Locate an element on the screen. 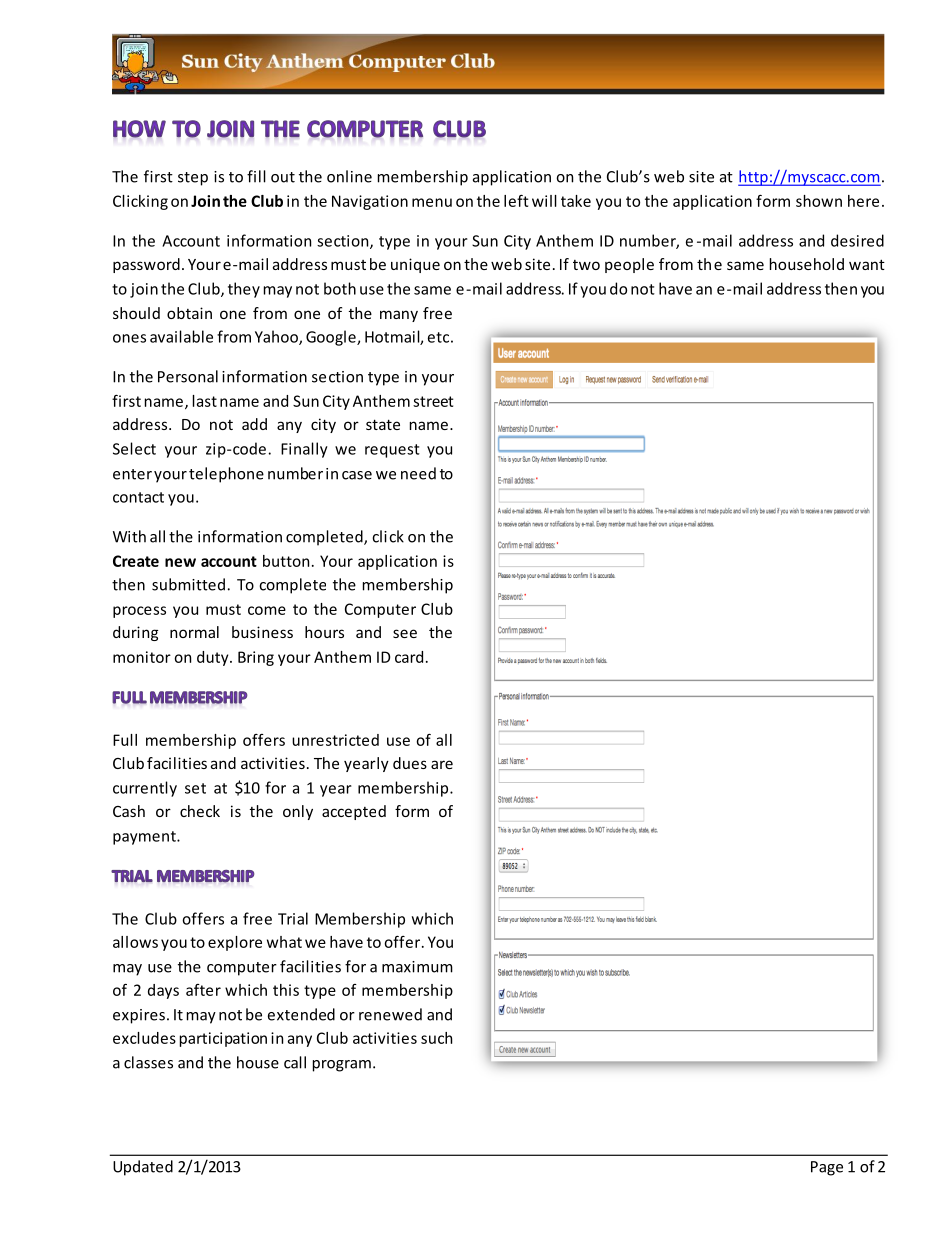 This screenshot has width=952, height=1233. left is located at coordinates (516, 201).
